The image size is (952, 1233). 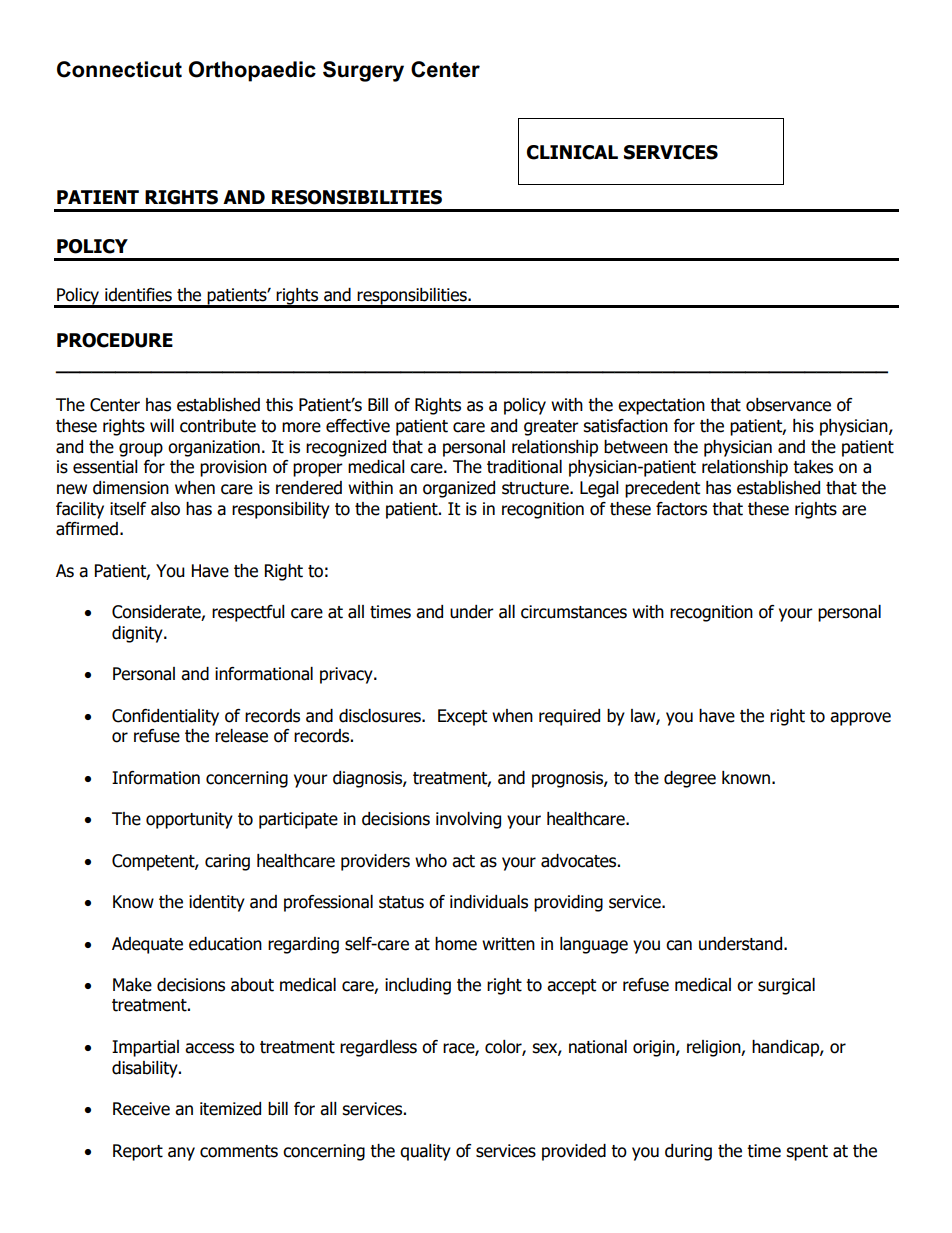 I want to click on dignity, so click(x=138, y=634).
